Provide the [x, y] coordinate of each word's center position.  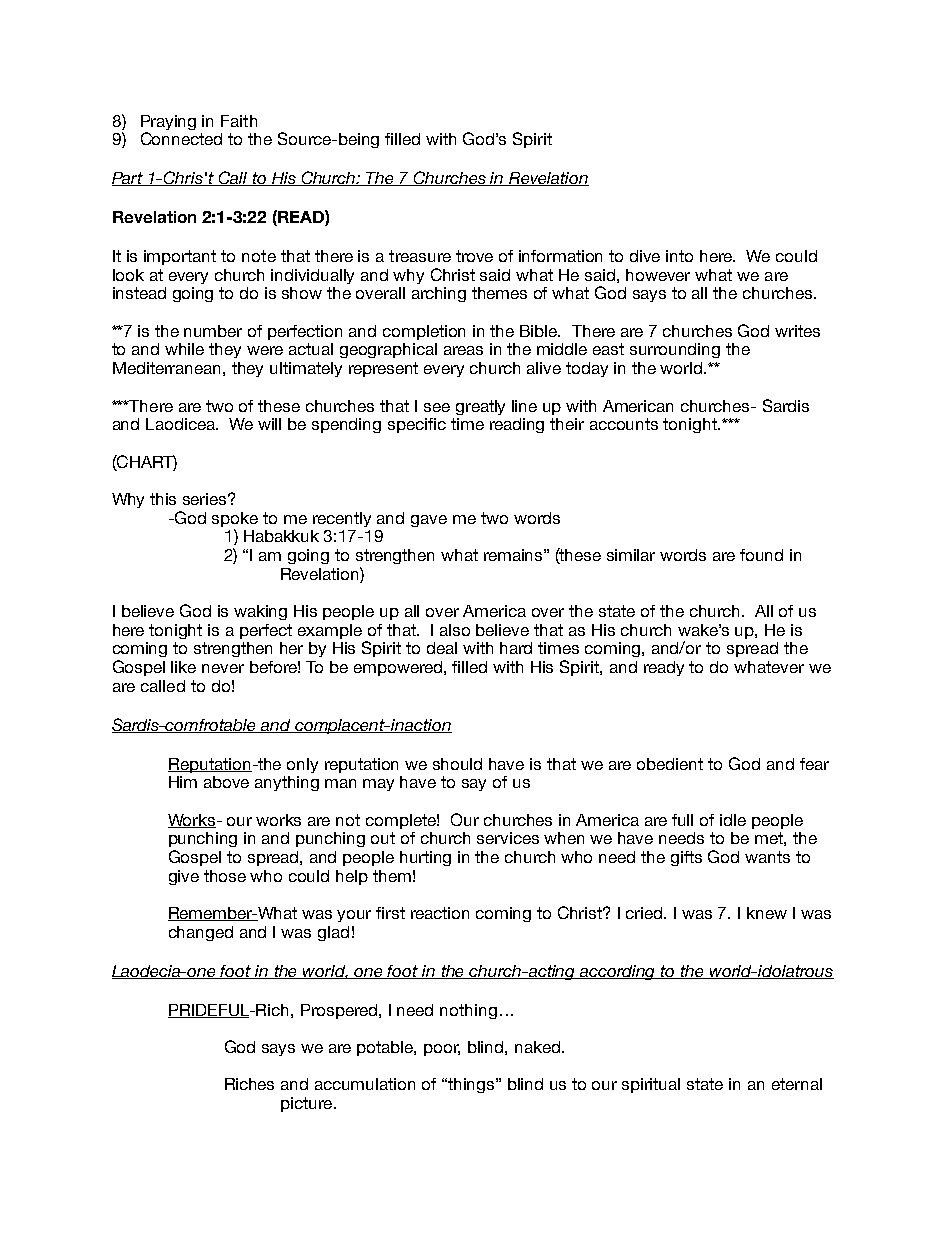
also [455, 630]
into [679, 256]
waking [260, 612]
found [761, 555]
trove [474, 256]
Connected [181, 138]
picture [308, 1104]
